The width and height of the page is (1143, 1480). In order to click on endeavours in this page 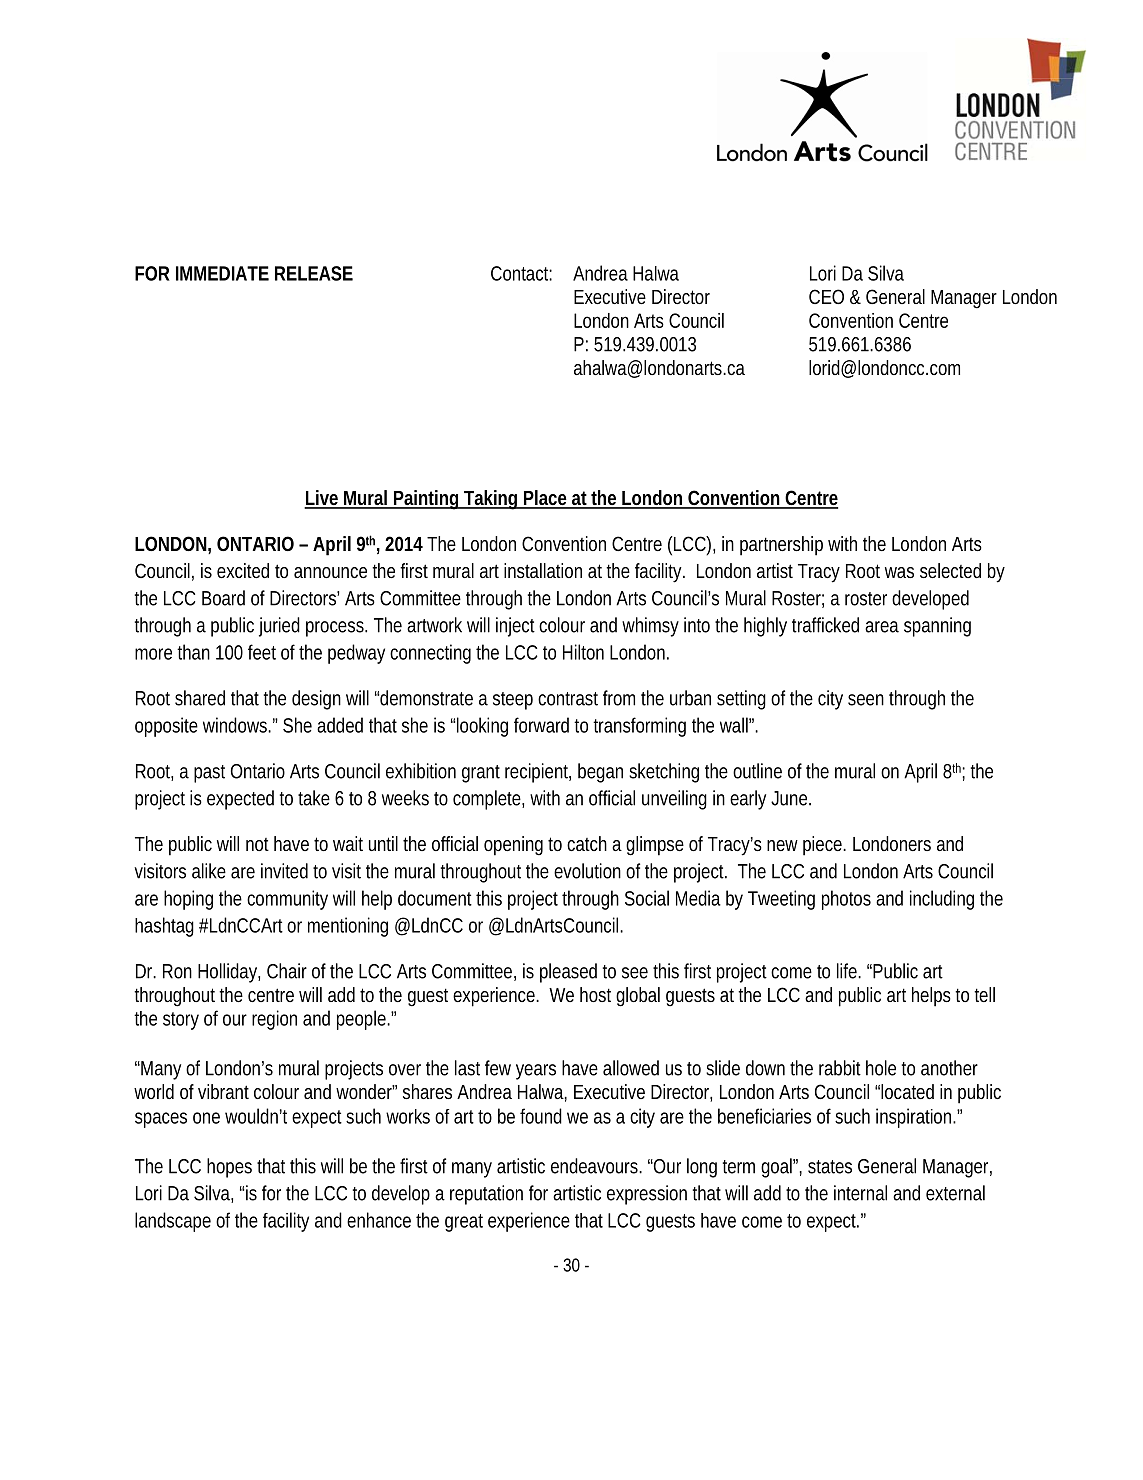, I will do `click(596, 1166)`.
